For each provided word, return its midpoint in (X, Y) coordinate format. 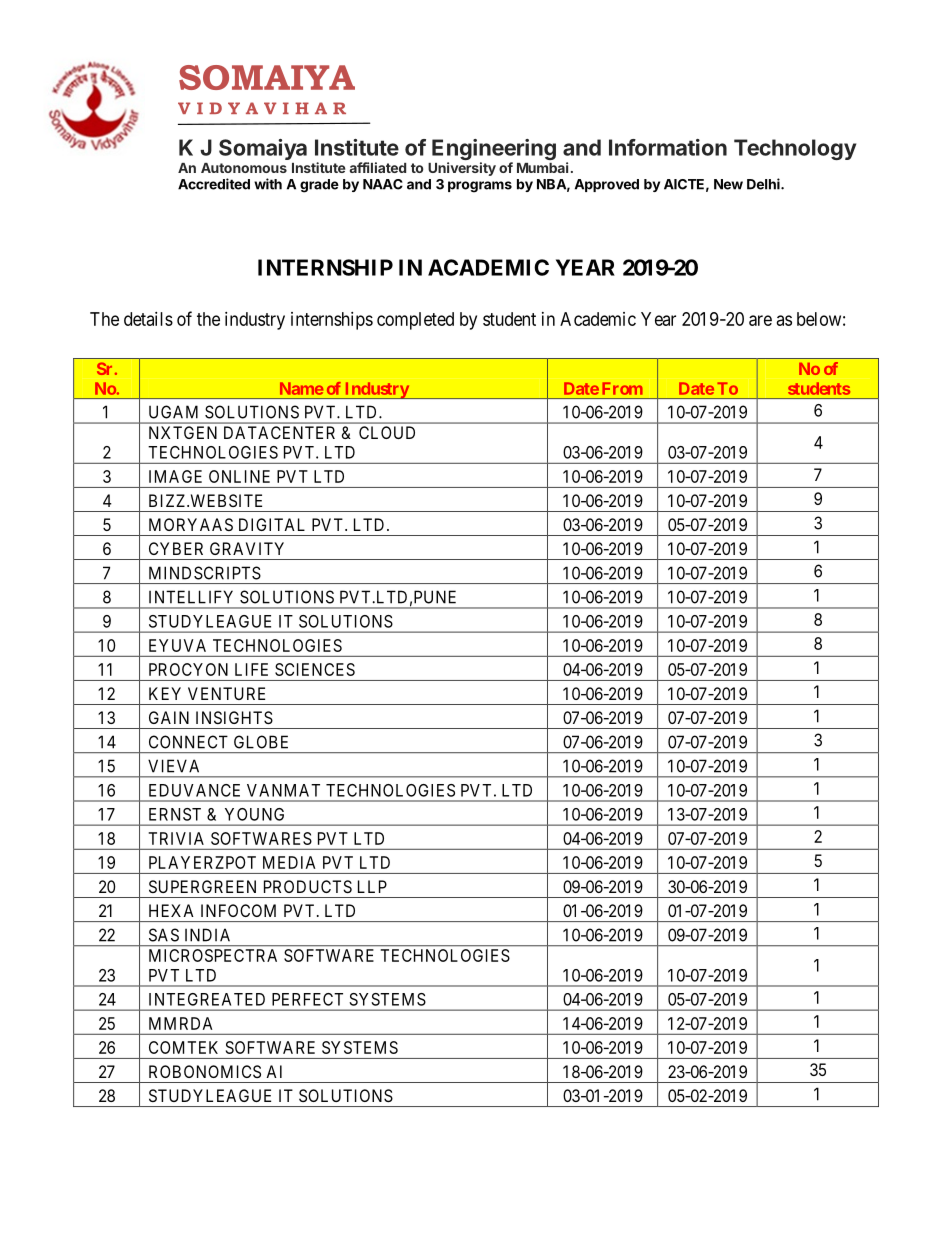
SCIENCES (315, 669)
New (728, 184)
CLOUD (387, 432)
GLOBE (261, 742)
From (622, 388)
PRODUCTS (308, 886)
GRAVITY (247, 548)
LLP (372, 886)
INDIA (207, 935)
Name (301, 388)
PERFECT (307, 999)
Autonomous (244, 168)
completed (415, 321)
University (462, 169)
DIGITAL (272, 524)
